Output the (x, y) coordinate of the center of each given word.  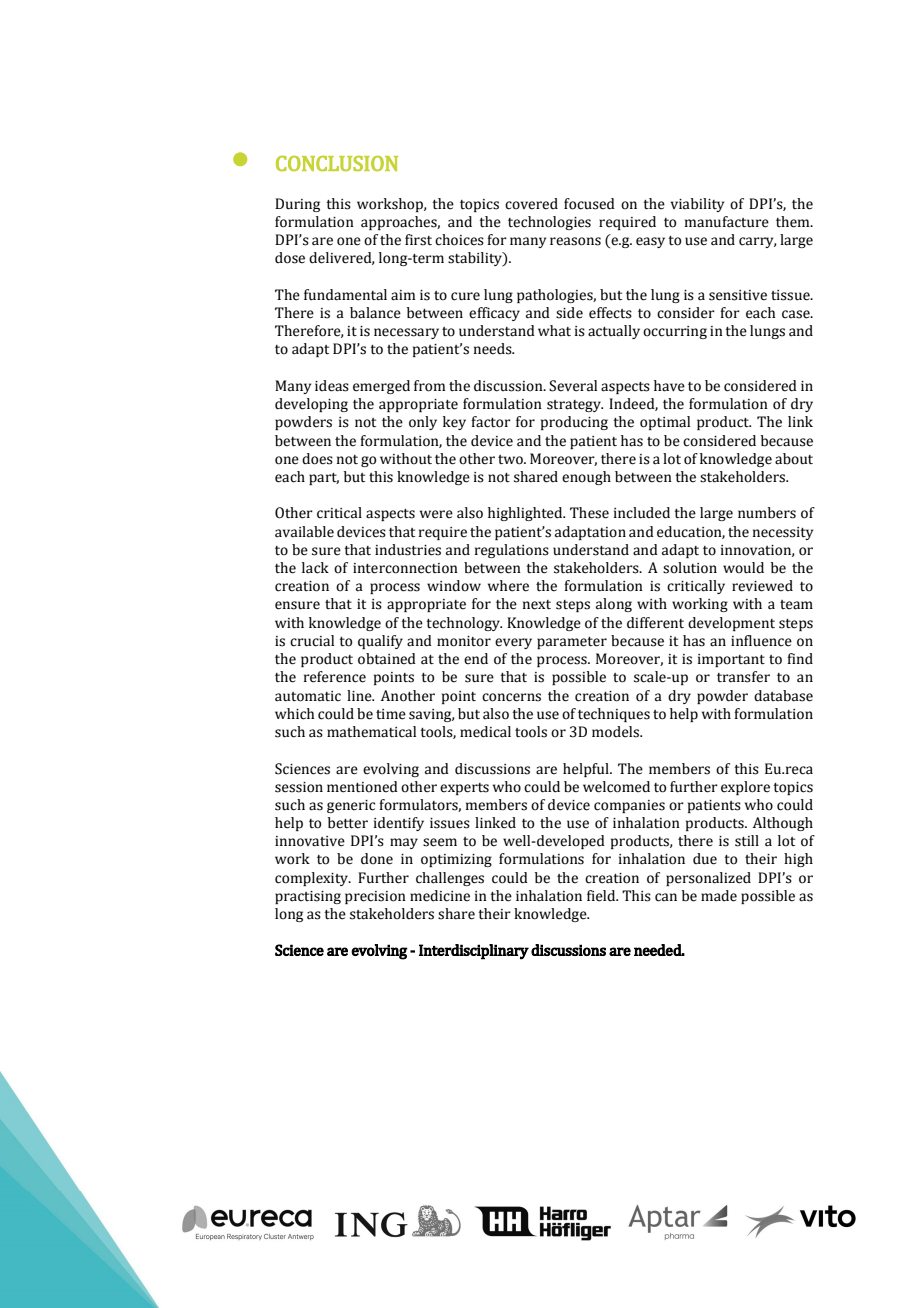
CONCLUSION (337, 163)
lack (315, 568)
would (743, 568)
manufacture (727, 222)
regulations (512, 551)
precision (375, 897)
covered (531, 204)
